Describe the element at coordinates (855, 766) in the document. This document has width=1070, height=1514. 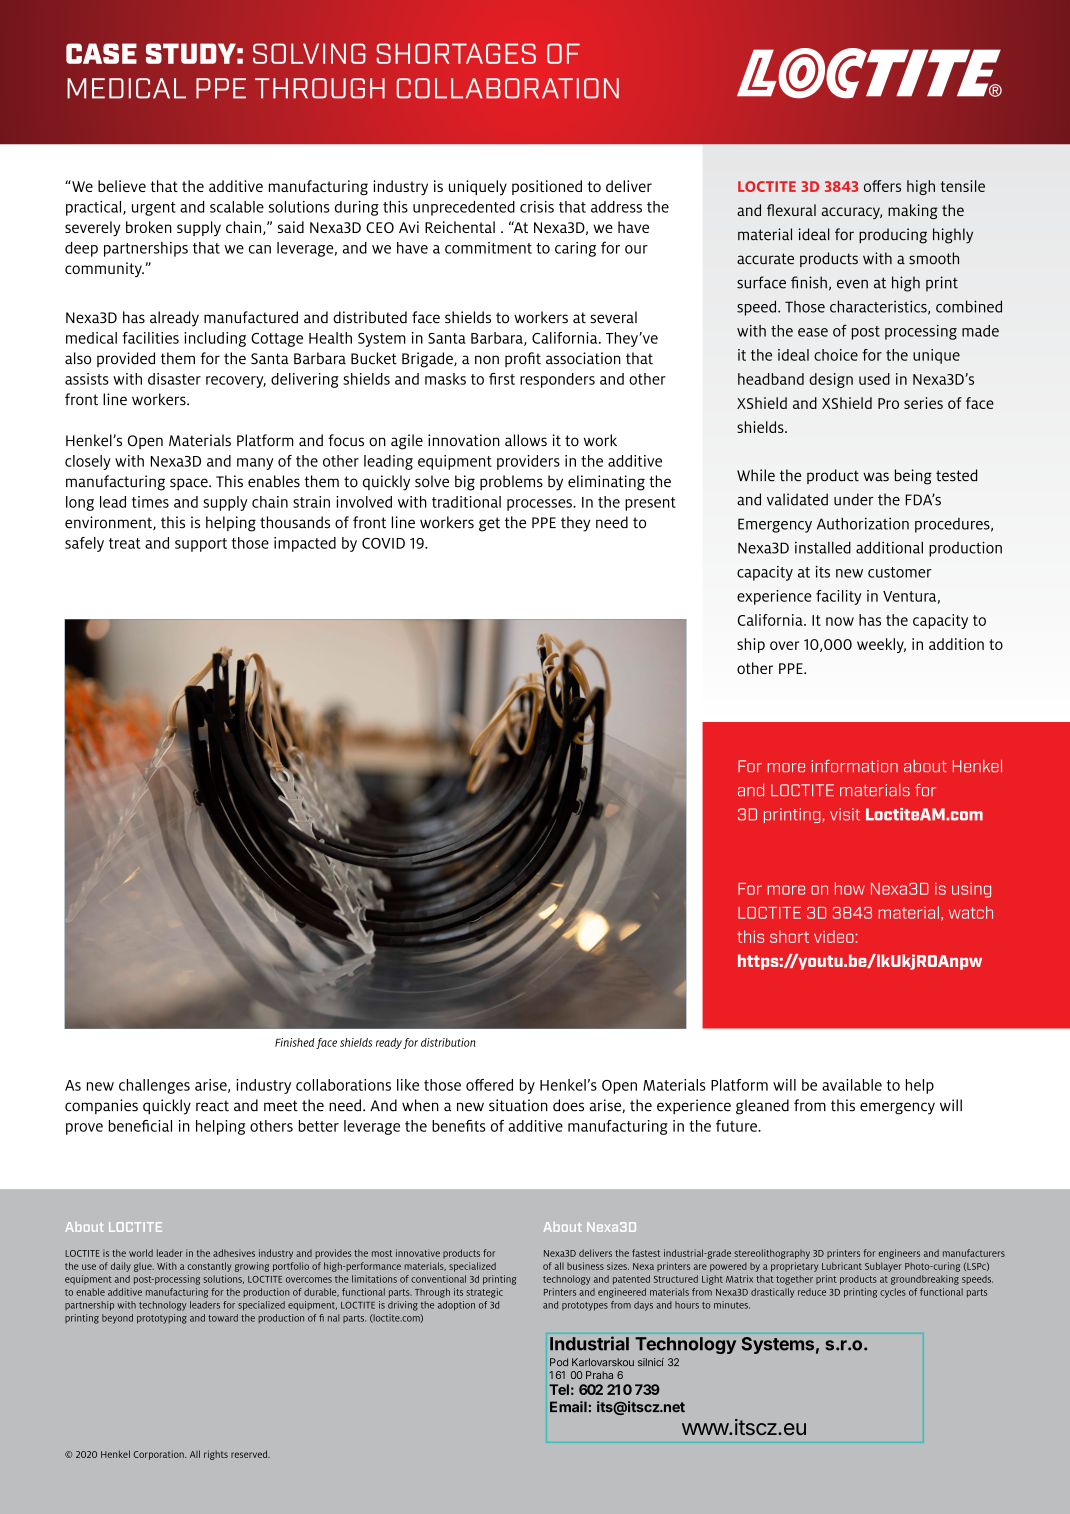
I see `information` at that location.
